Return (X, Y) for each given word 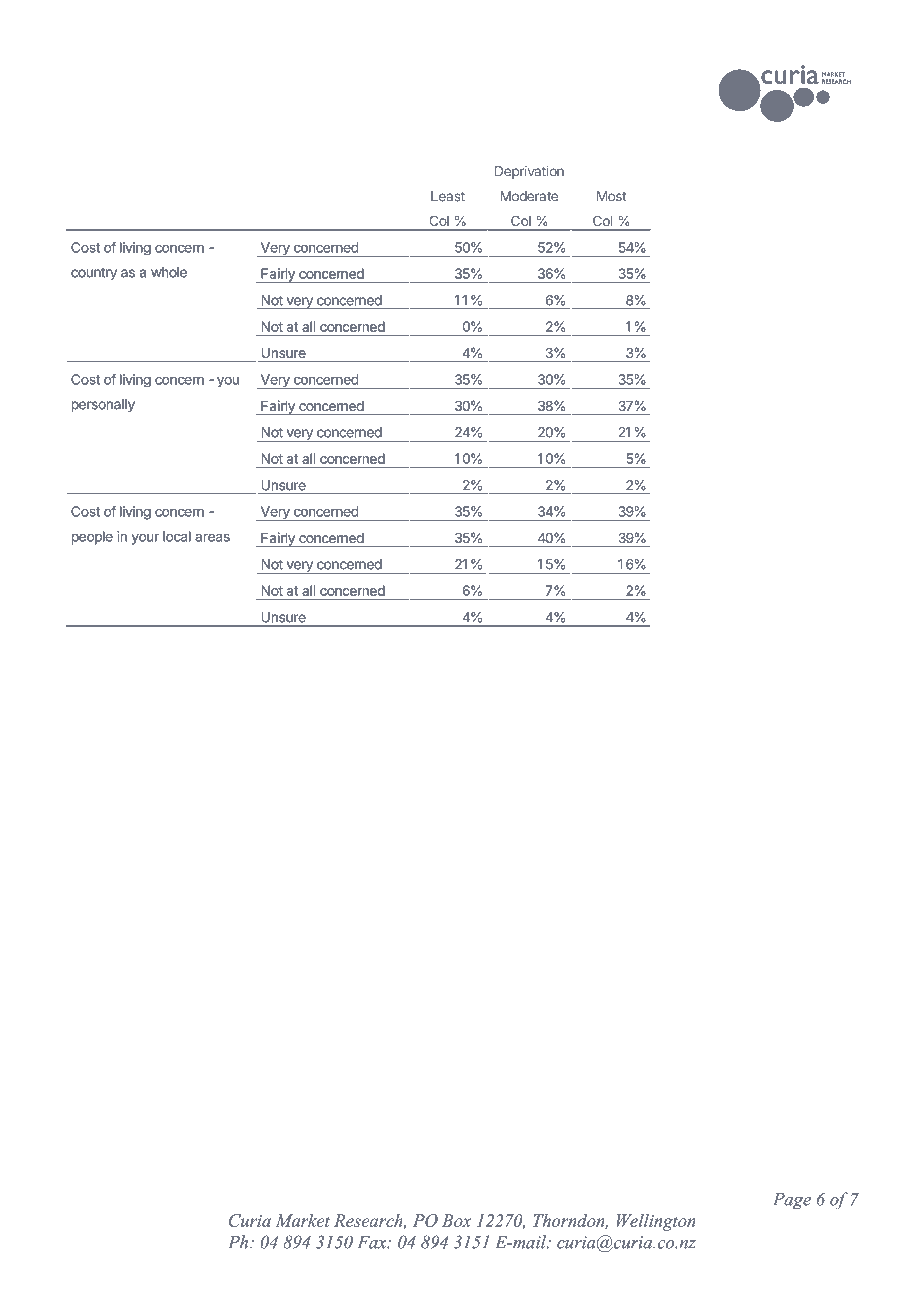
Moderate (529, 196)
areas (212, 538)
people (92, 538)
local (176, 536)
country (94, 274)
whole (169, 272)
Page (792, 1201)
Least (448, 196)
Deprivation (529, 172)
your (145, 539)
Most (612, 196)
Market (302, 1220)
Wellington (656, 1222)
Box (456, 1220)
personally (103, 405)
